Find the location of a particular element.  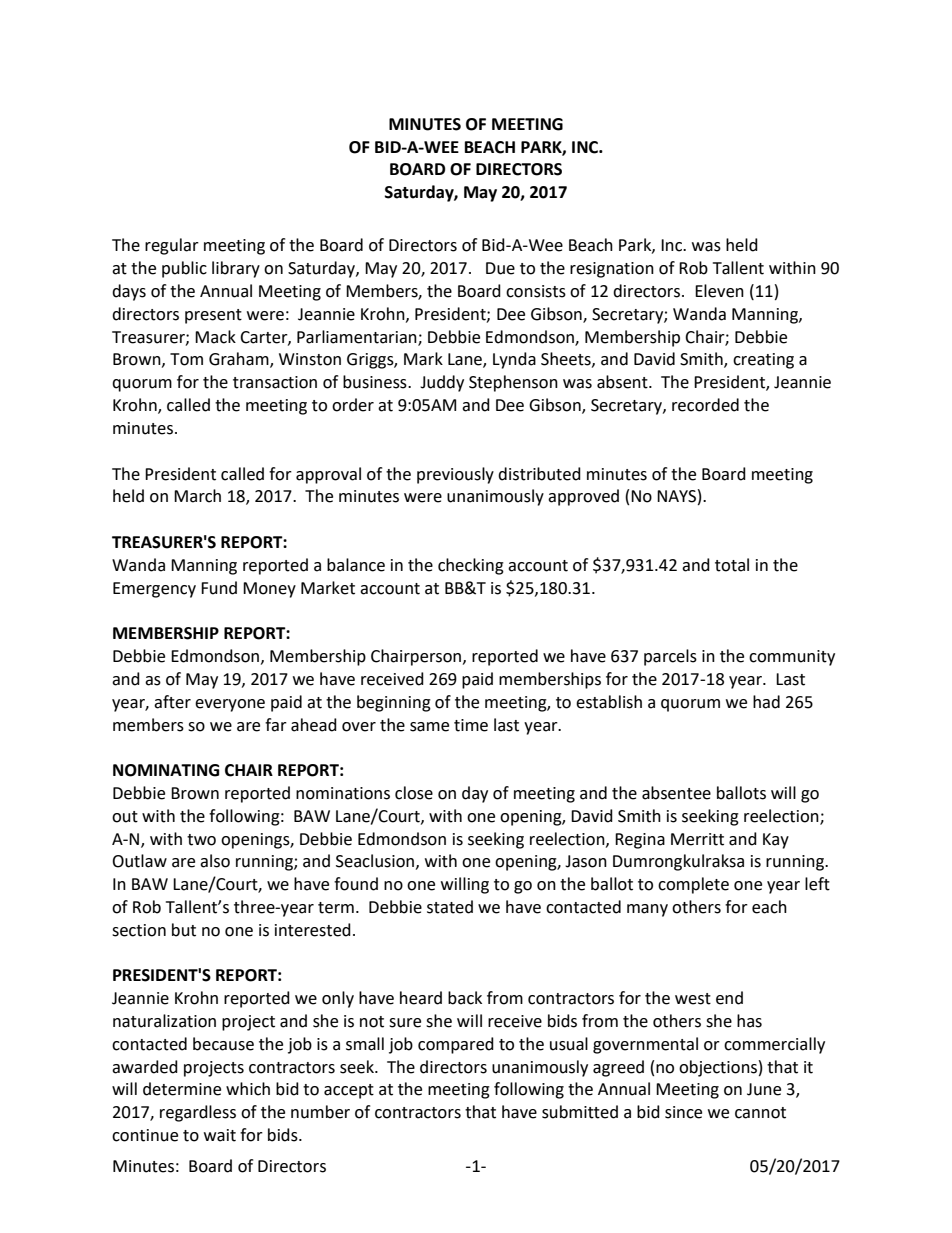

Eleven is located at coordinates (719, 291).
